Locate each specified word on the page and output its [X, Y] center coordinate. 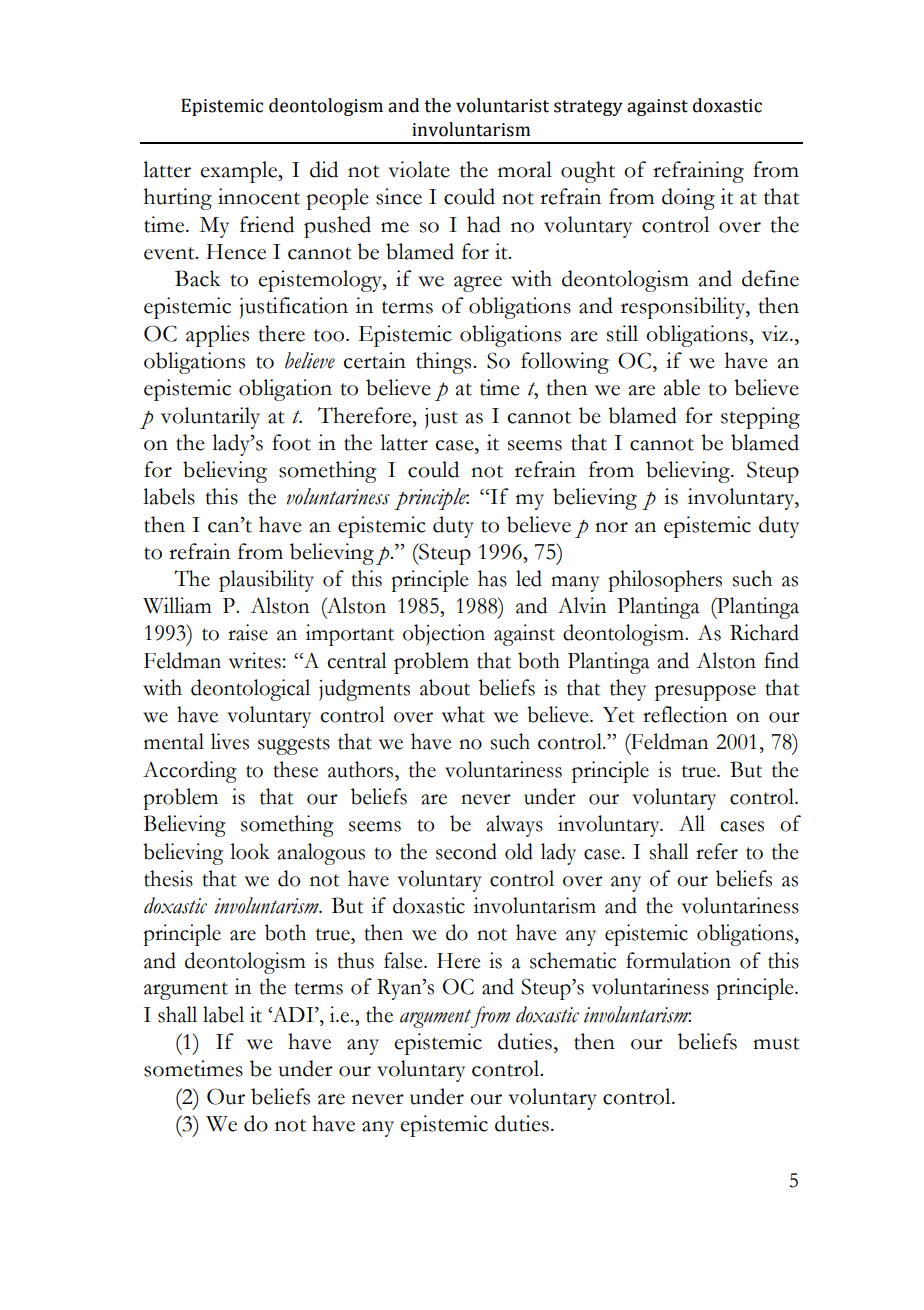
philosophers [665, 581]
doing [688, 199]
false [404, 960]
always [514, 826]
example [239, 172]
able [681, 387]
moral [525, 169]
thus [355, 960]
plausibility [266, 581]
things [445, 363]
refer [717, 851]
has [492, 578]
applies [217, 336]
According [190, 772]
